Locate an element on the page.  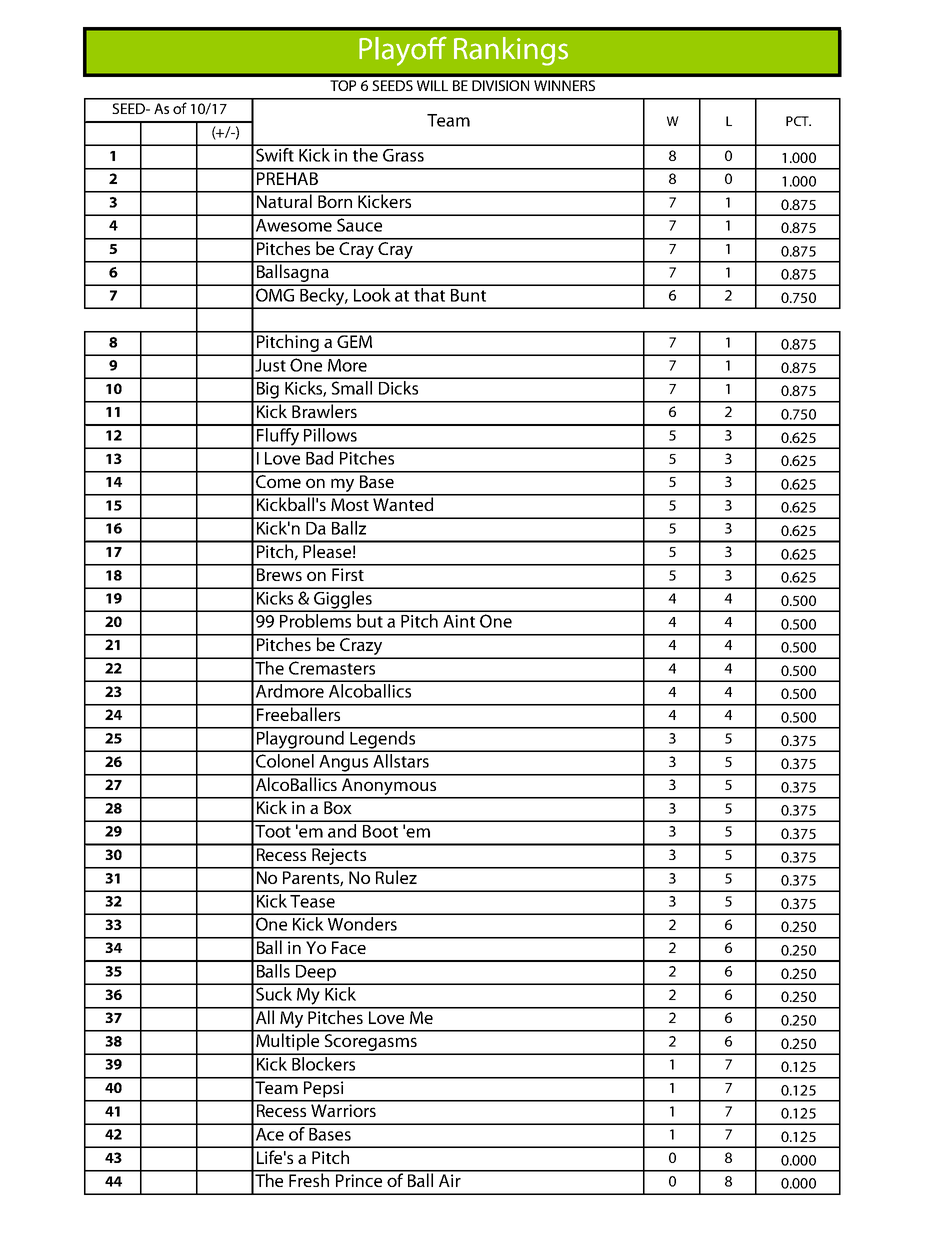
Wanted is located at coordinates (403, 503).
